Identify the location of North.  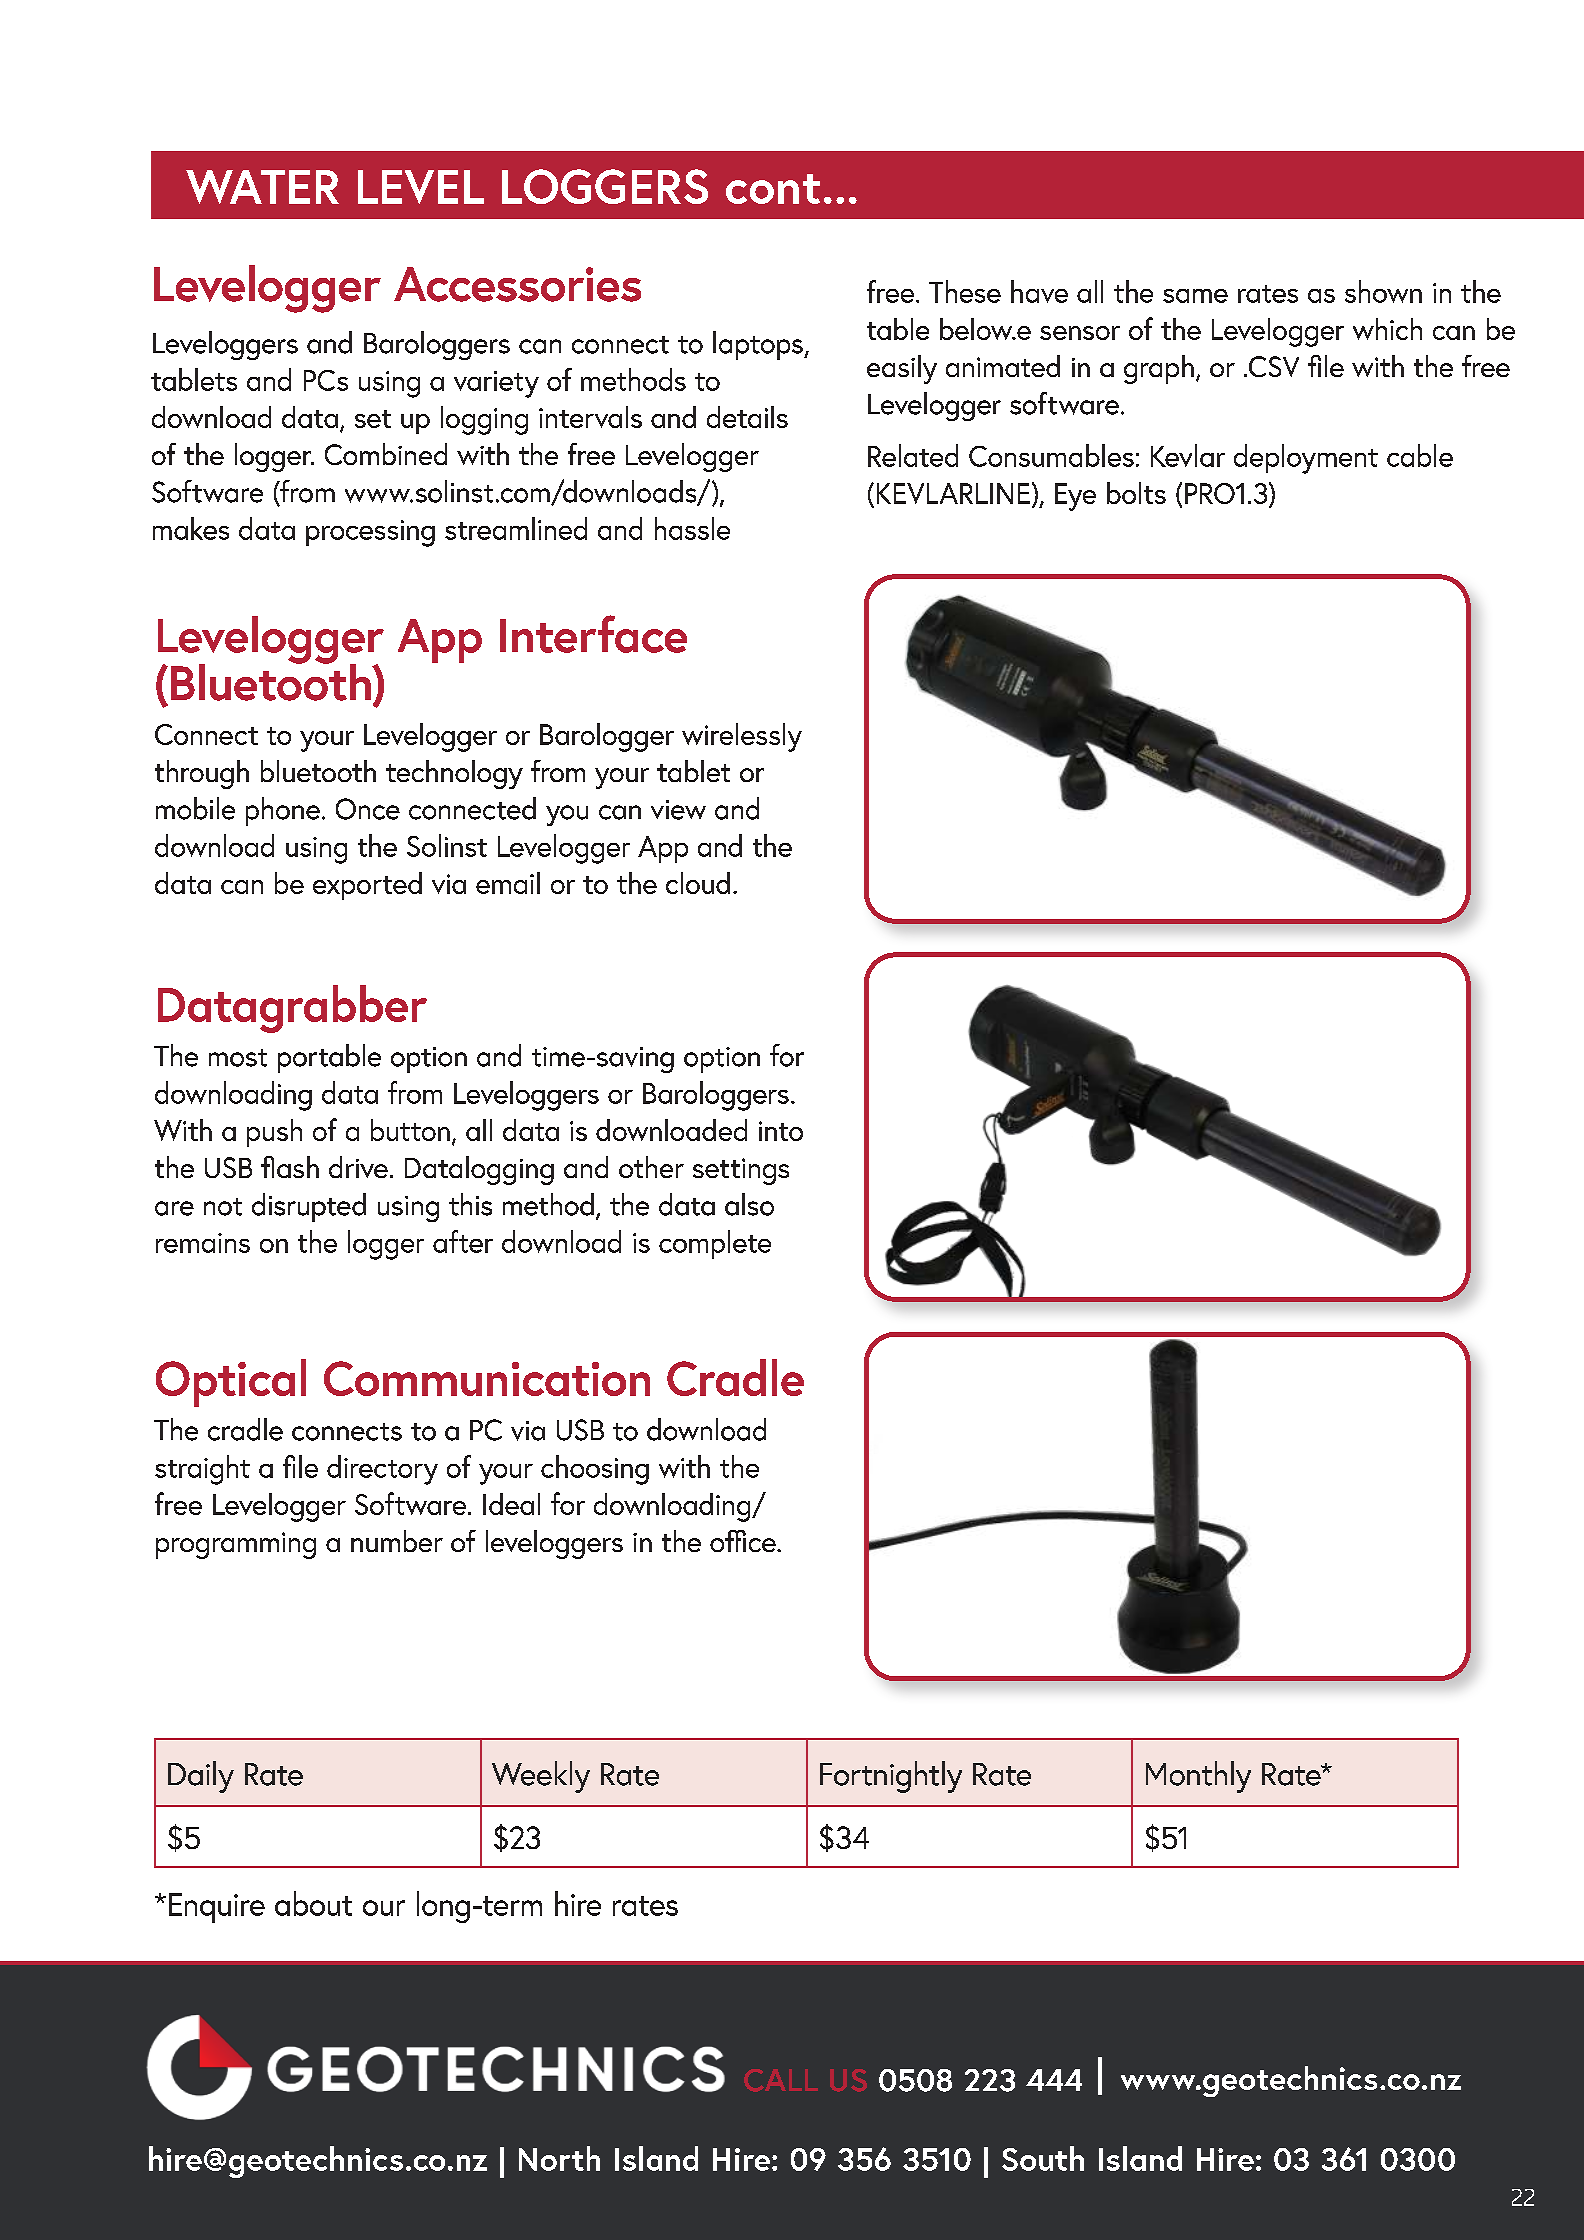
(559, 2158).
